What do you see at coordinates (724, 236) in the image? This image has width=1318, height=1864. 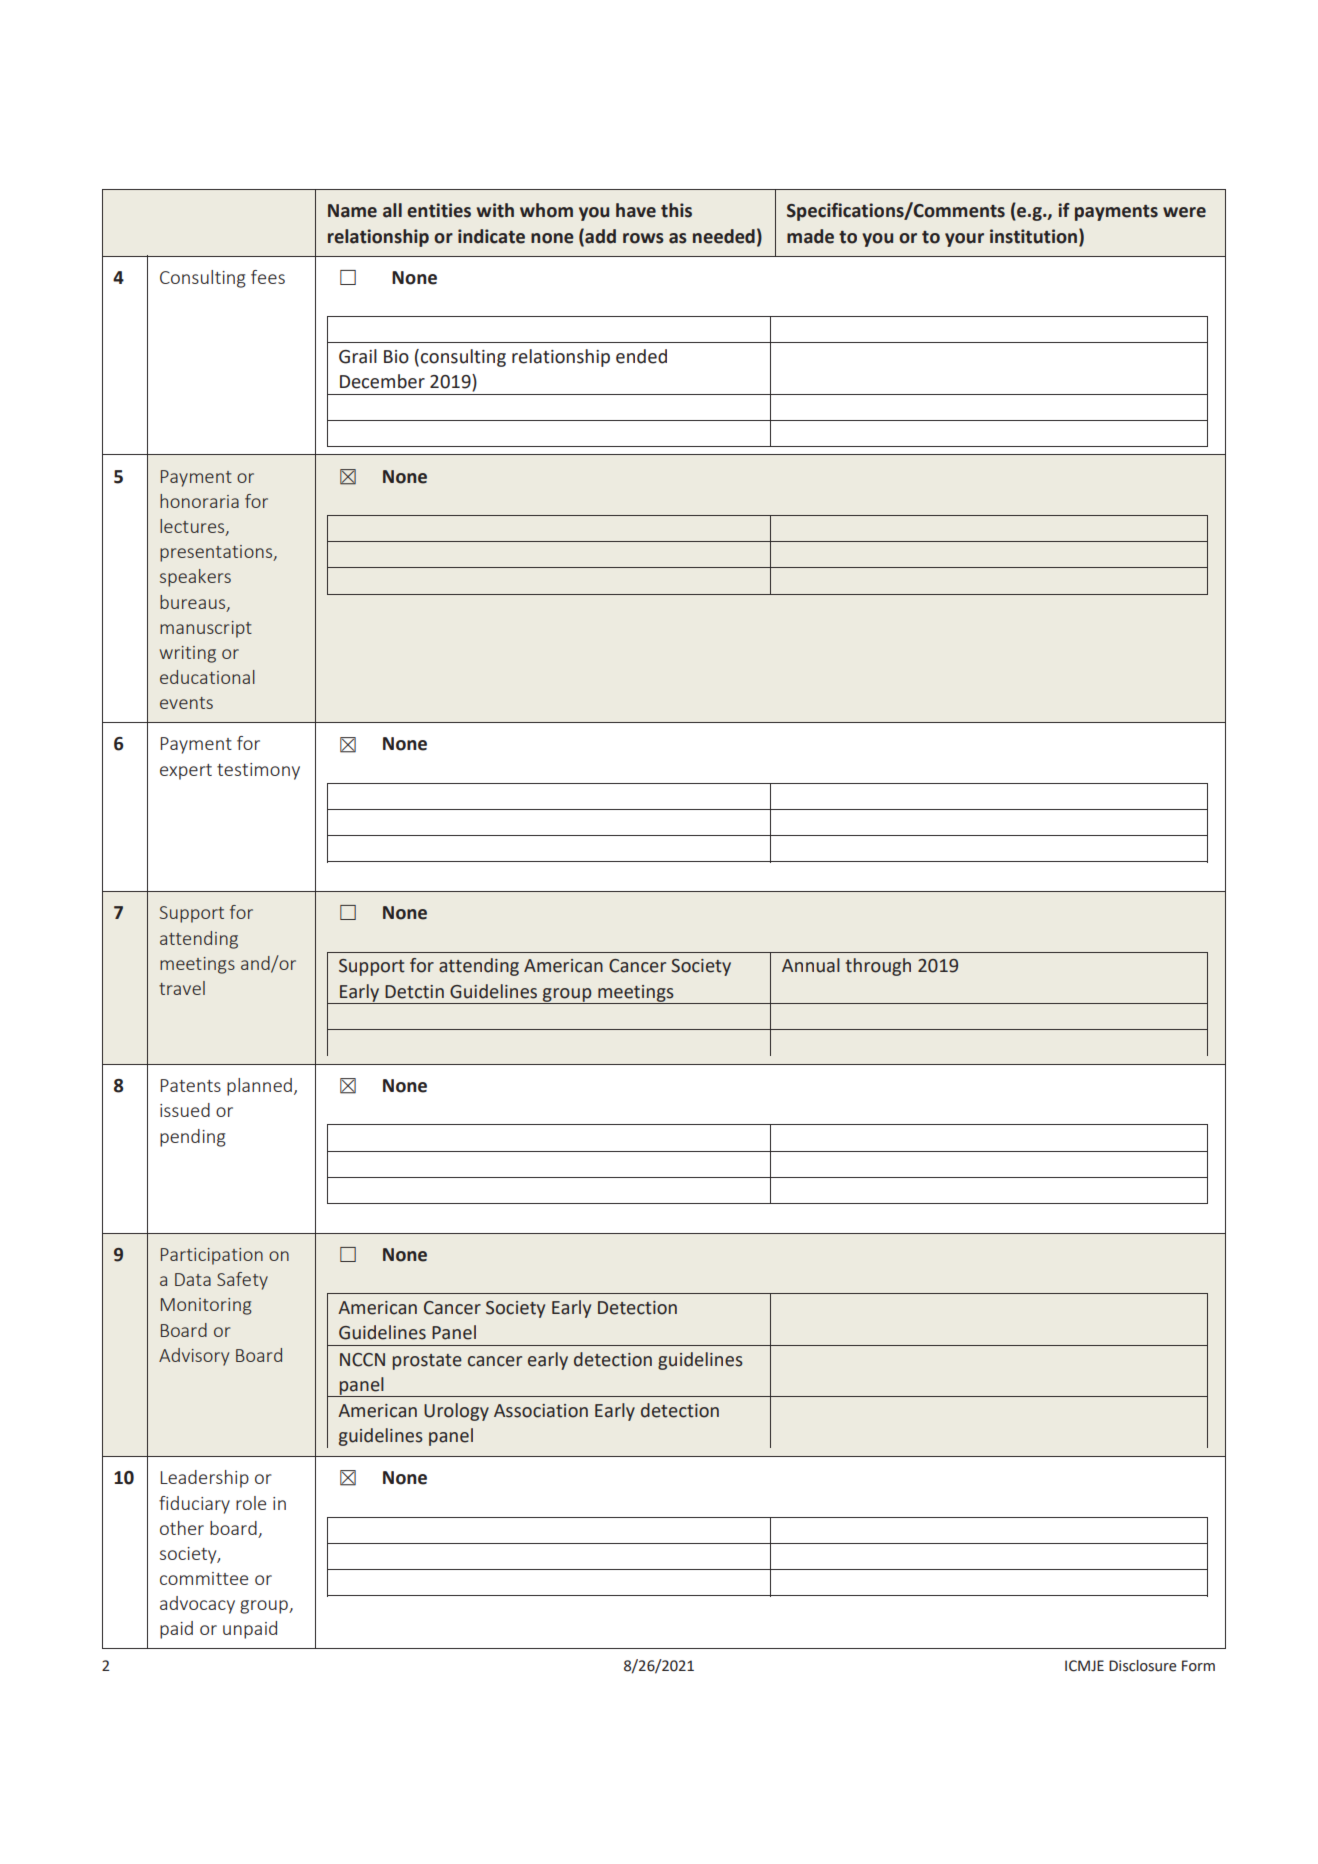 I see `needed` at bounding box center [724, 236].
